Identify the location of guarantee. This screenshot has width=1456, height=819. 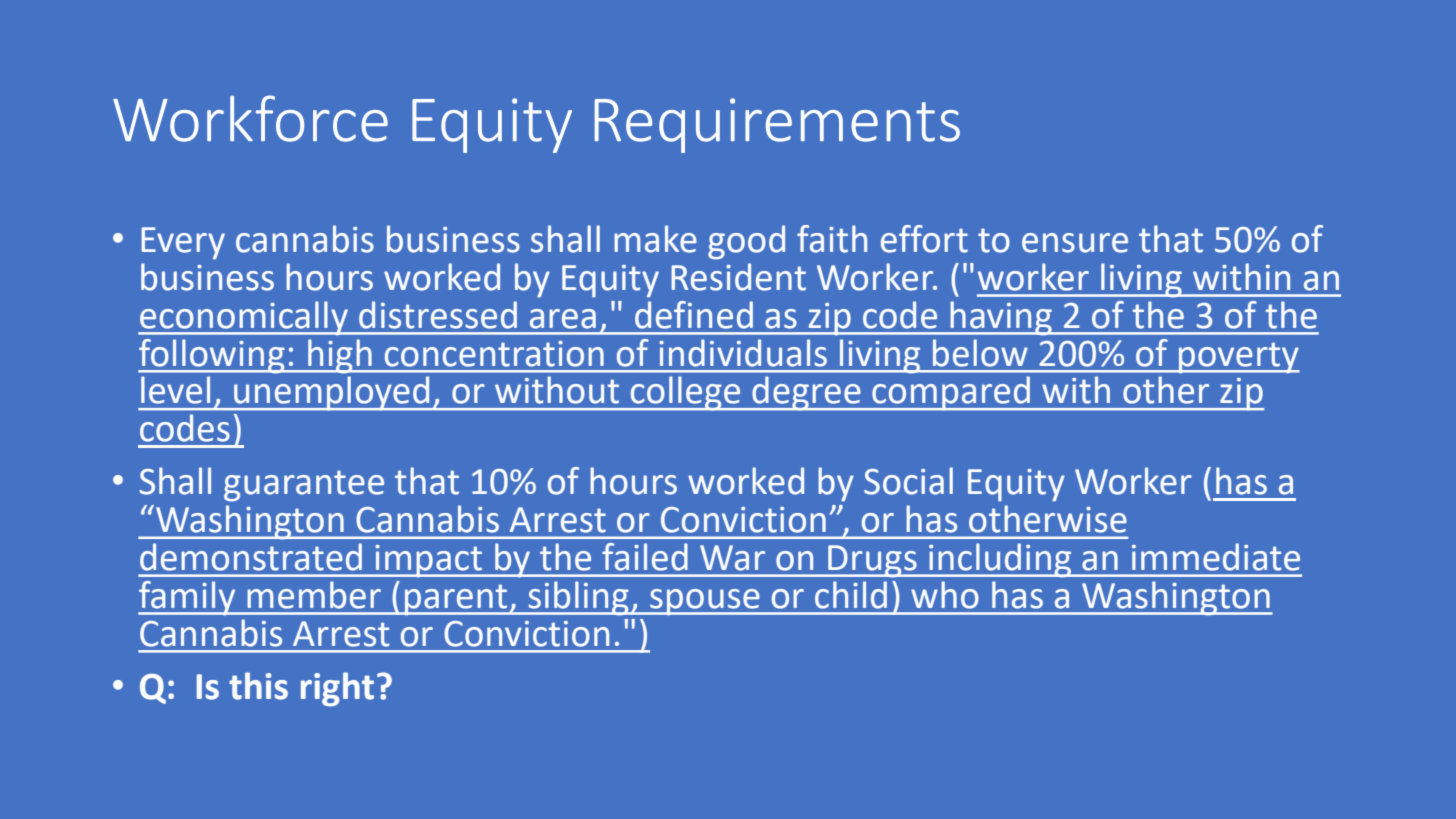
(304, 486).
